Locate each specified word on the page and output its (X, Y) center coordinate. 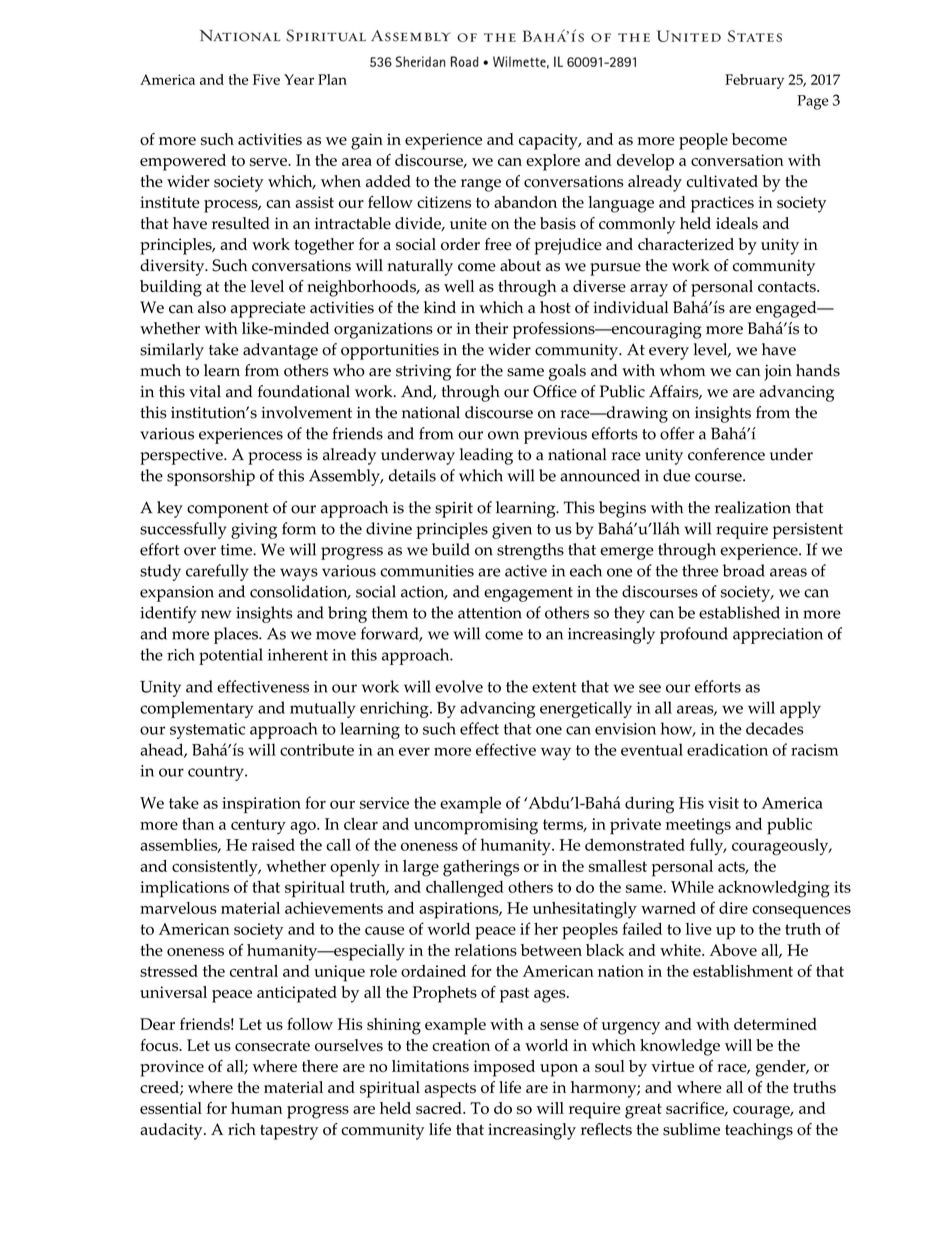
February (754, 81)
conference (726, 454)
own (503, 435)
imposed (504, 1068)
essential (171, 1108)
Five (266, 79)
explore (553, 162)
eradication (727, 749)
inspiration (261, 805)
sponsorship (211, 477)
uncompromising (476, 826)
